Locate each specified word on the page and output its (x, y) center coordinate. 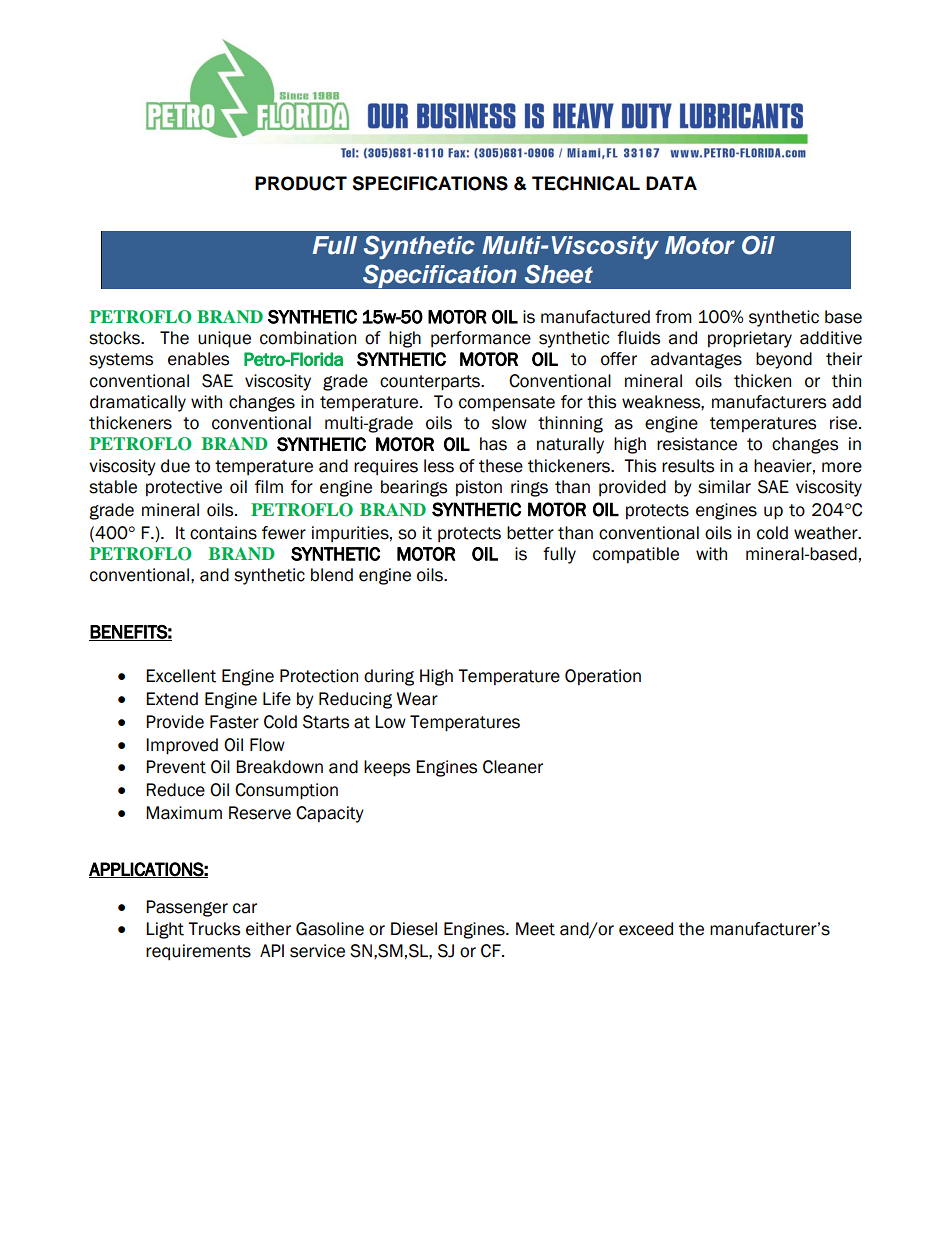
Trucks (214, 929)
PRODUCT (301, 183)
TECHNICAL (586, 183)
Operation (603, 677)
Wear (417, 699)
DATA (671, 183)
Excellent (181, 676)
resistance (697, 444)
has (493, 444)
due (175, 466)
